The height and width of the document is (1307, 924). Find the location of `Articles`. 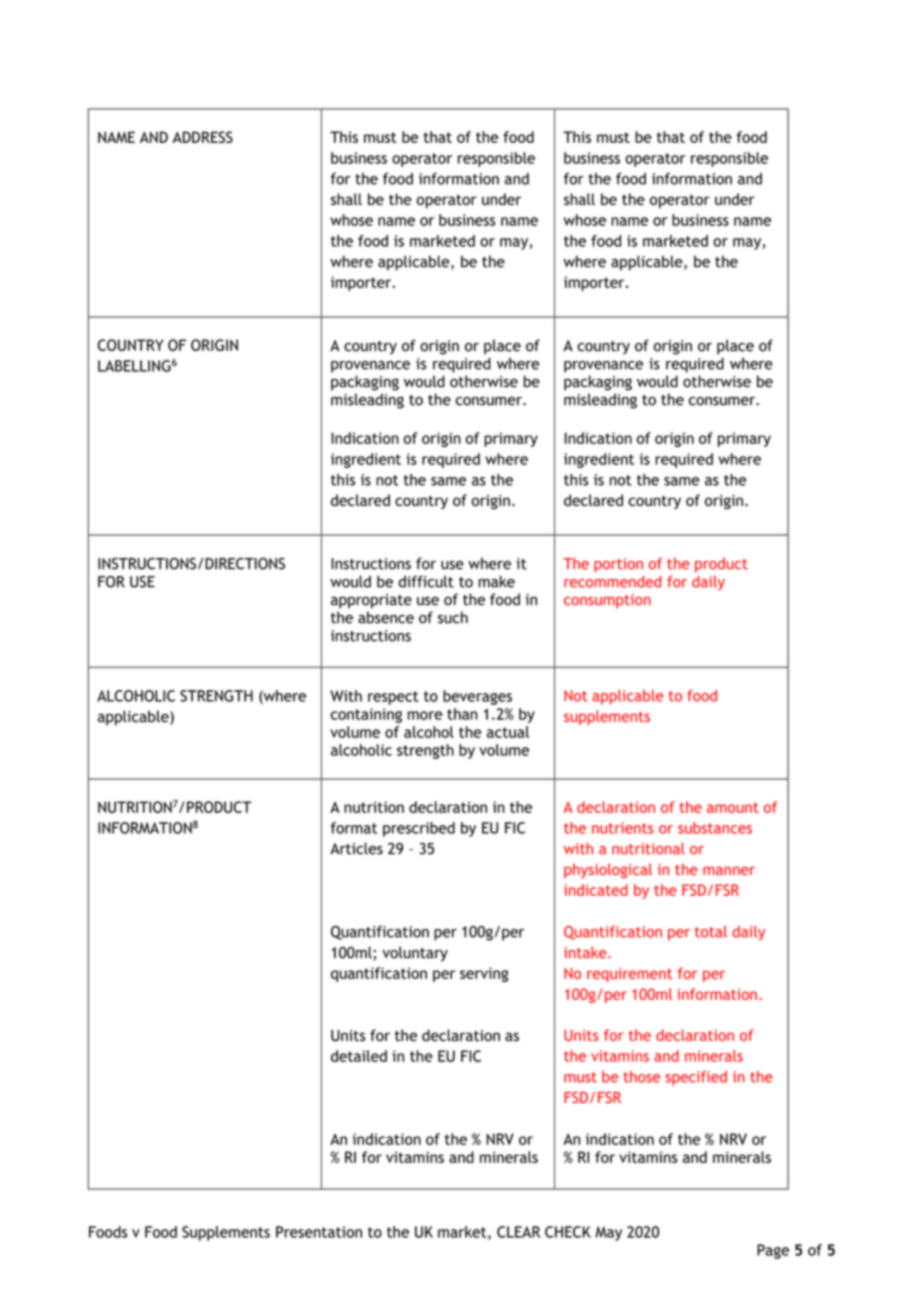

Articles is located at coordinates (356, 848).
